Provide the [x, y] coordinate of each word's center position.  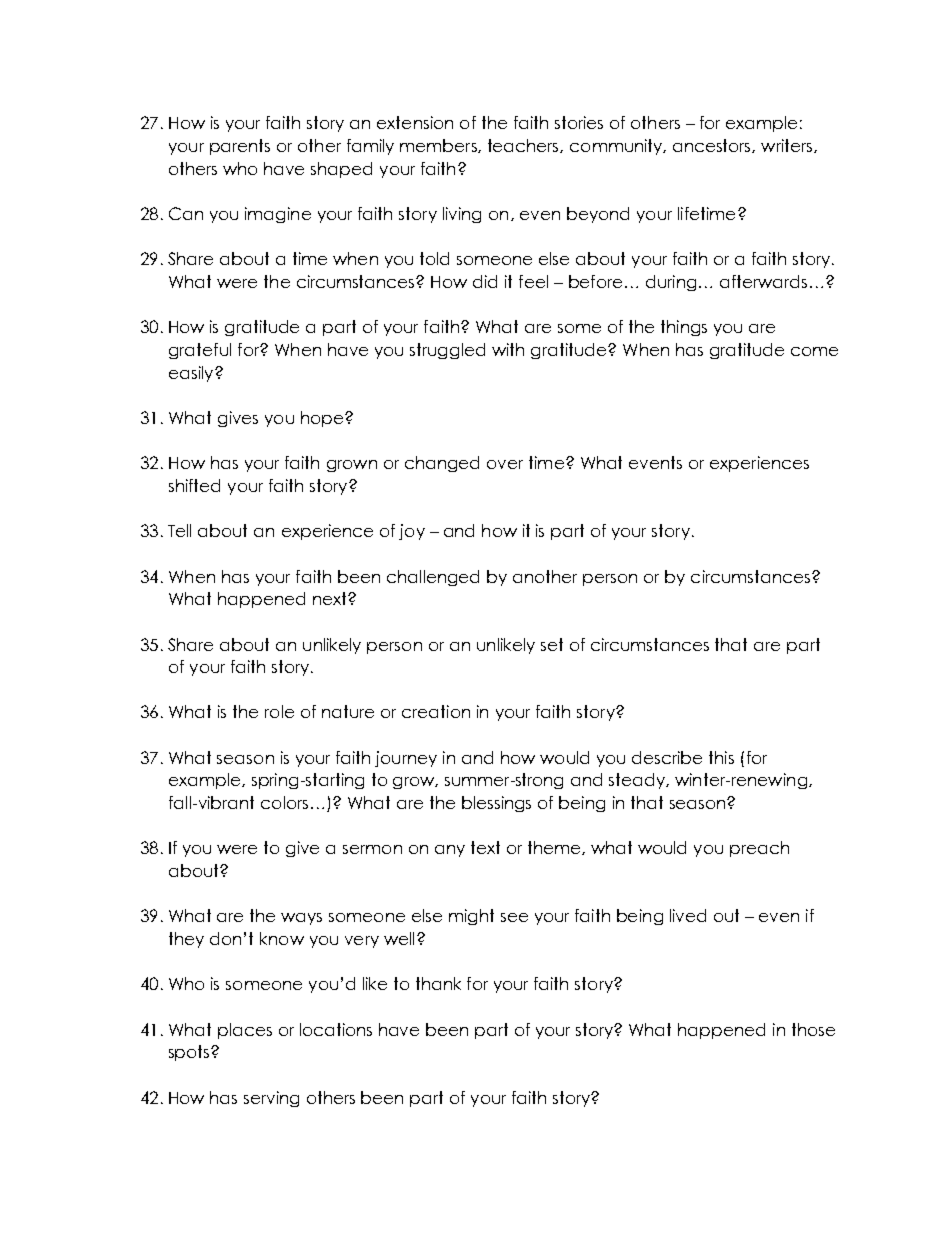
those [813, 1029]
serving [271, 1099]
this [721, 757]
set [552, 644]
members [439, 146]
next [331, 598]
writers [788, 146]
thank [438, 983]
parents [240, 147]
